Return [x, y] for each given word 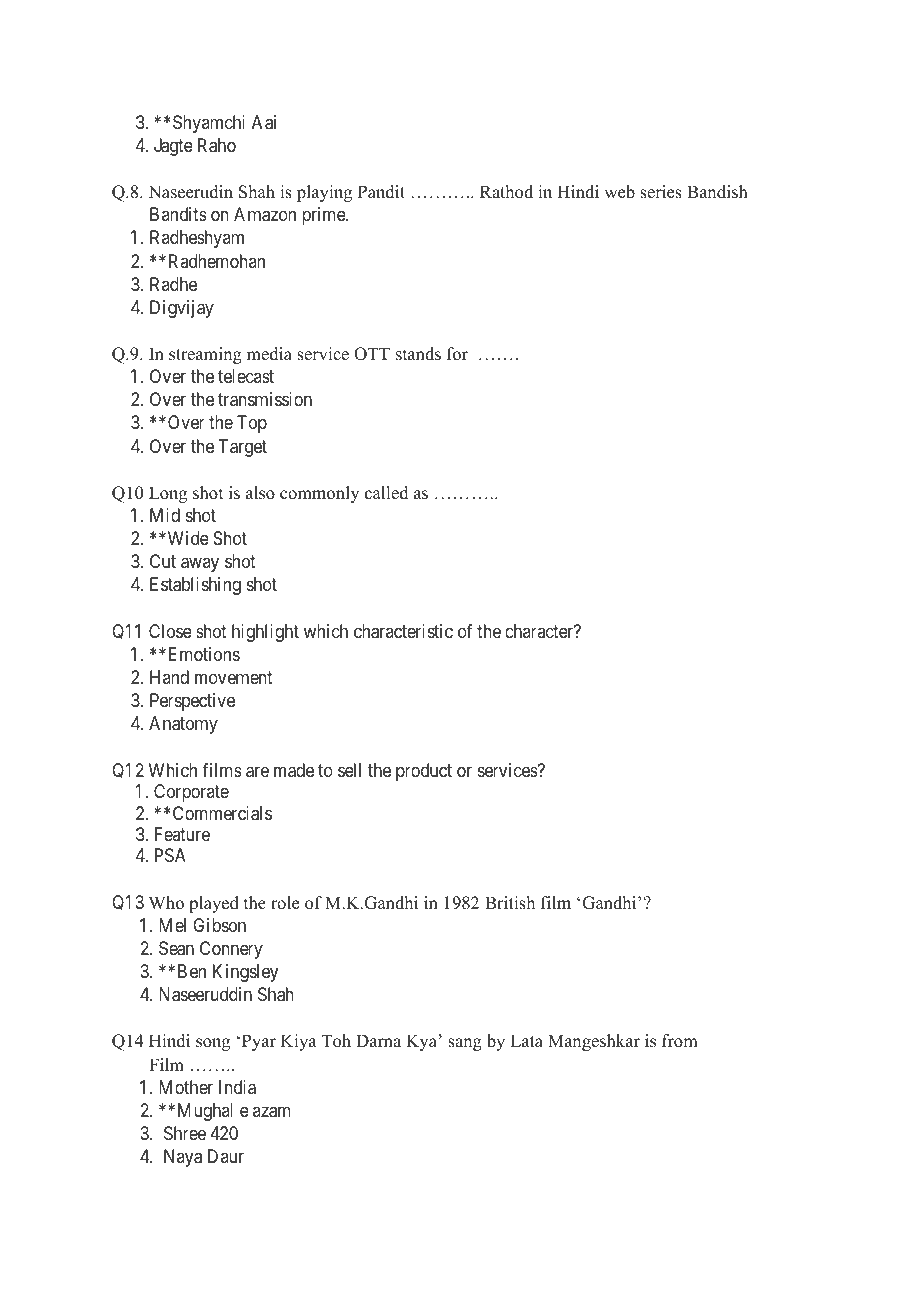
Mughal [205, 1112]
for [457, 354]
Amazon [265, 214]
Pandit [381, 192]
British [510, 903]
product [424, 772]
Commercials [222, 813]
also [260, 493]
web [619, 192]
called [387, 493]
